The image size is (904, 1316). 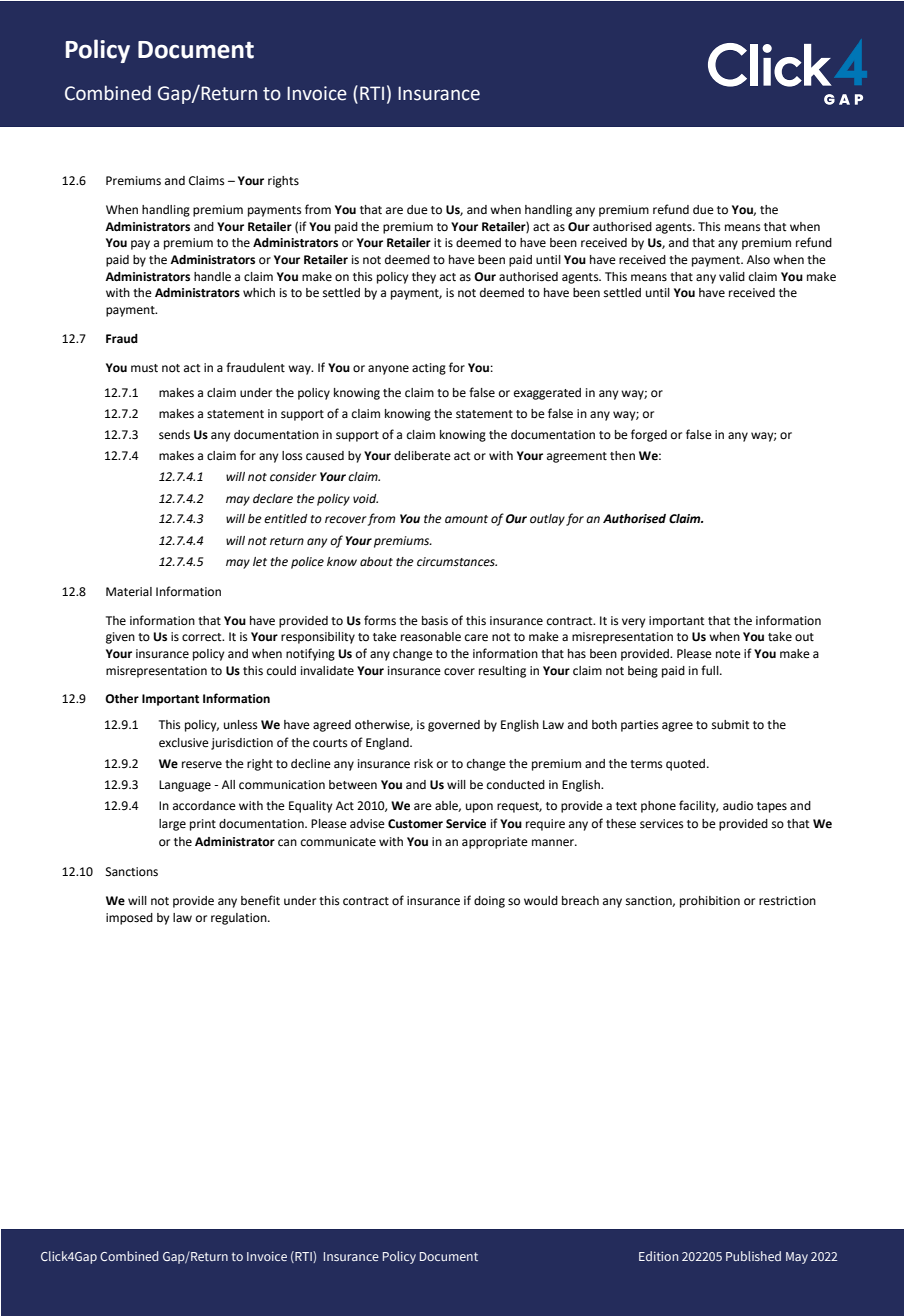 What do you see at coordinates (758, 260) in the screenshot?
I see `Also` at bounding box center [758, 260].
